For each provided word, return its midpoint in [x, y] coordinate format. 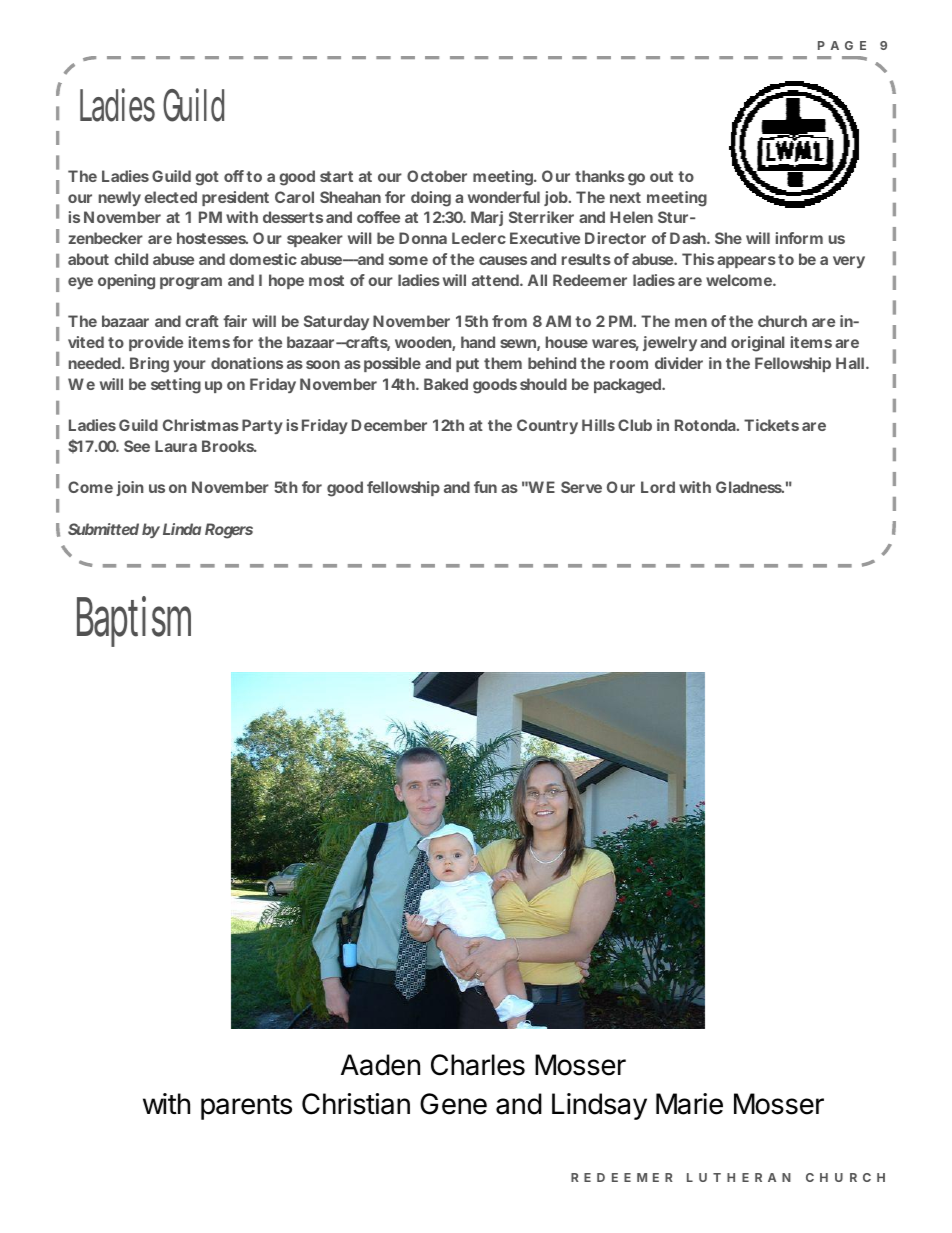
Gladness [750, 487]
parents [246, 1107]
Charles [478, 1065]
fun [485, 487]
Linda [182, 529]
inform [799, 238]
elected [170, 197]
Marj [487, 218]
